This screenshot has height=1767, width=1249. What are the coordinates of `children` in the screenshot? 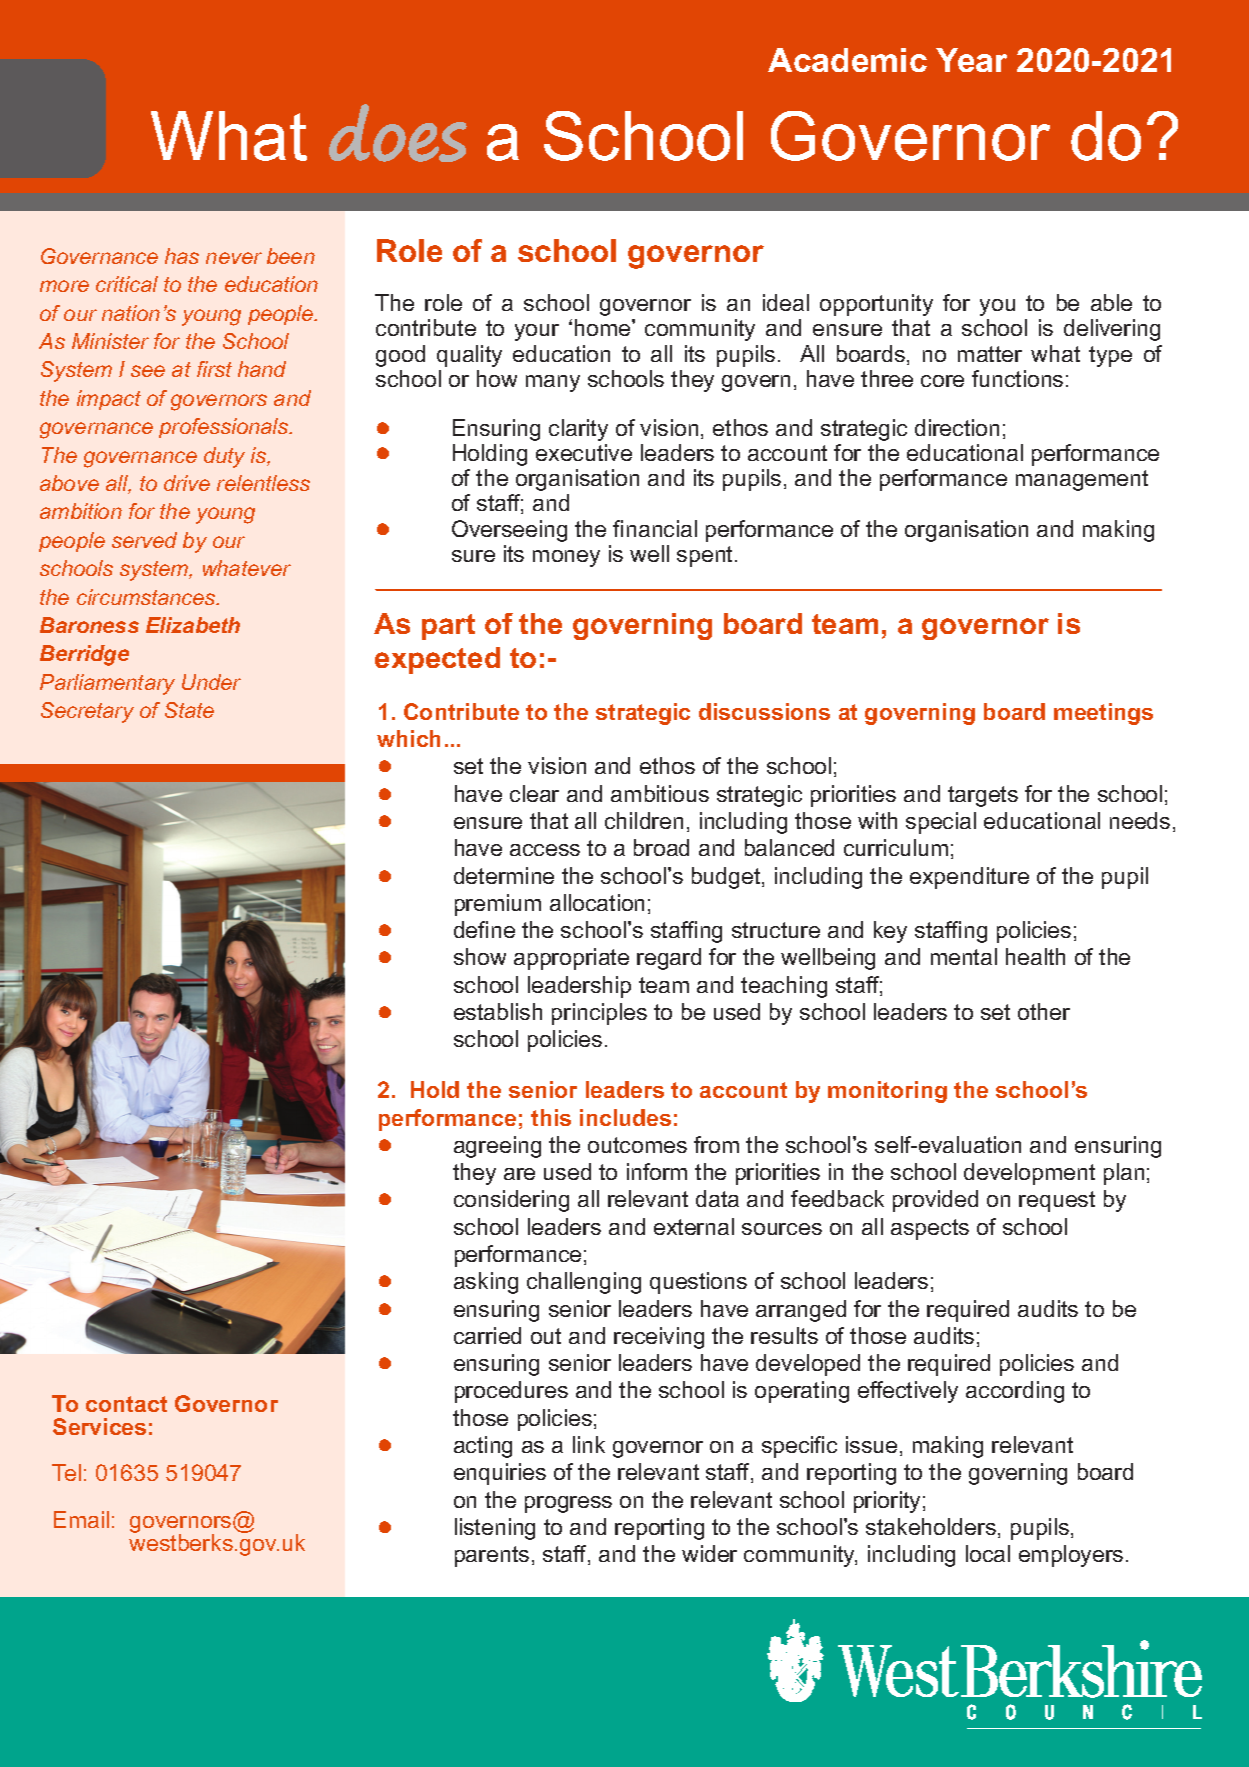 It's located at (644, 820).
